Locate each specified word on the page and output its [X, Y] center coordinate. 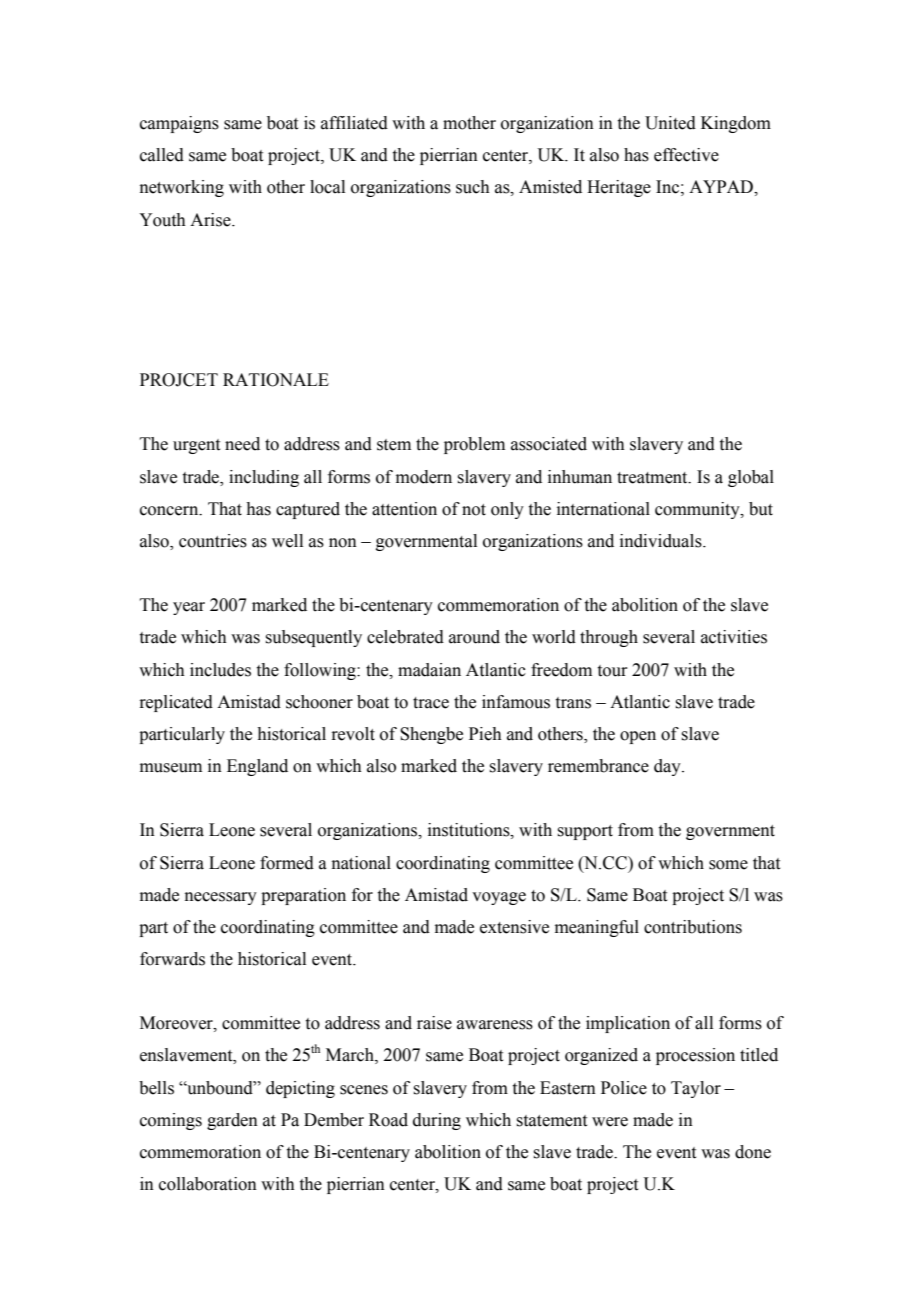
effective [686, 155]
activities [734, 637]
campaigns [179, 124]
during [437, 1121]
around [474, 637]
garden [232, 1121]
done [753, 1152]
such [473, 187]
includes [220, 670]
